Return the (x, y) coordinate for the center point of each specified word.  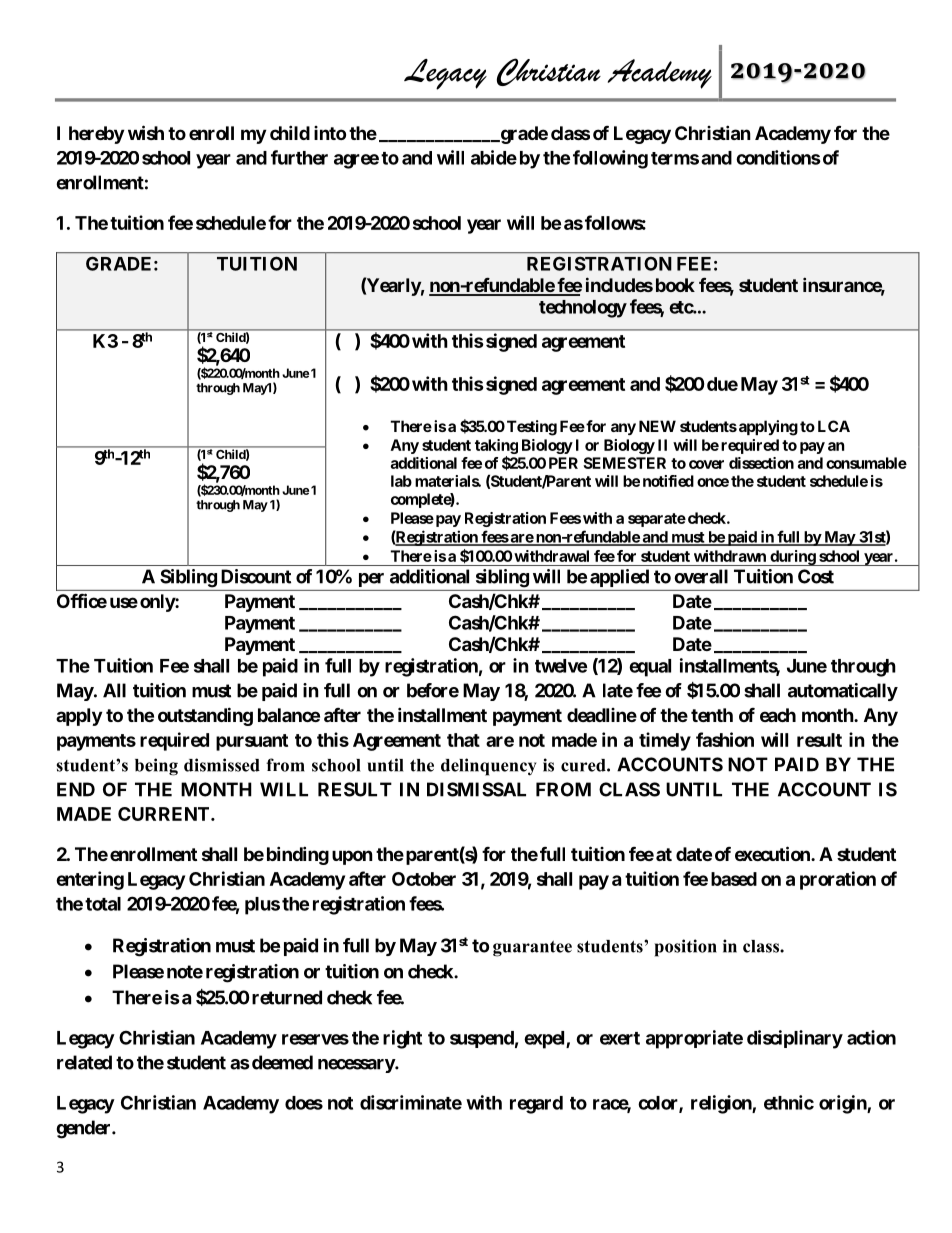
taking (496, 448)
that (463, 740)
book (675, 285)
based (734, 879)
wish (146, 132)
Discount (256, 576)
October (424, 879)
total (103, 904)
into (330, 133)
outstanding (205, 716)
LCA (834, 426)
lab (401, 481)
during (792, 558)
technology (583, 309)
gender (84, 1129)
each (778, 715)
